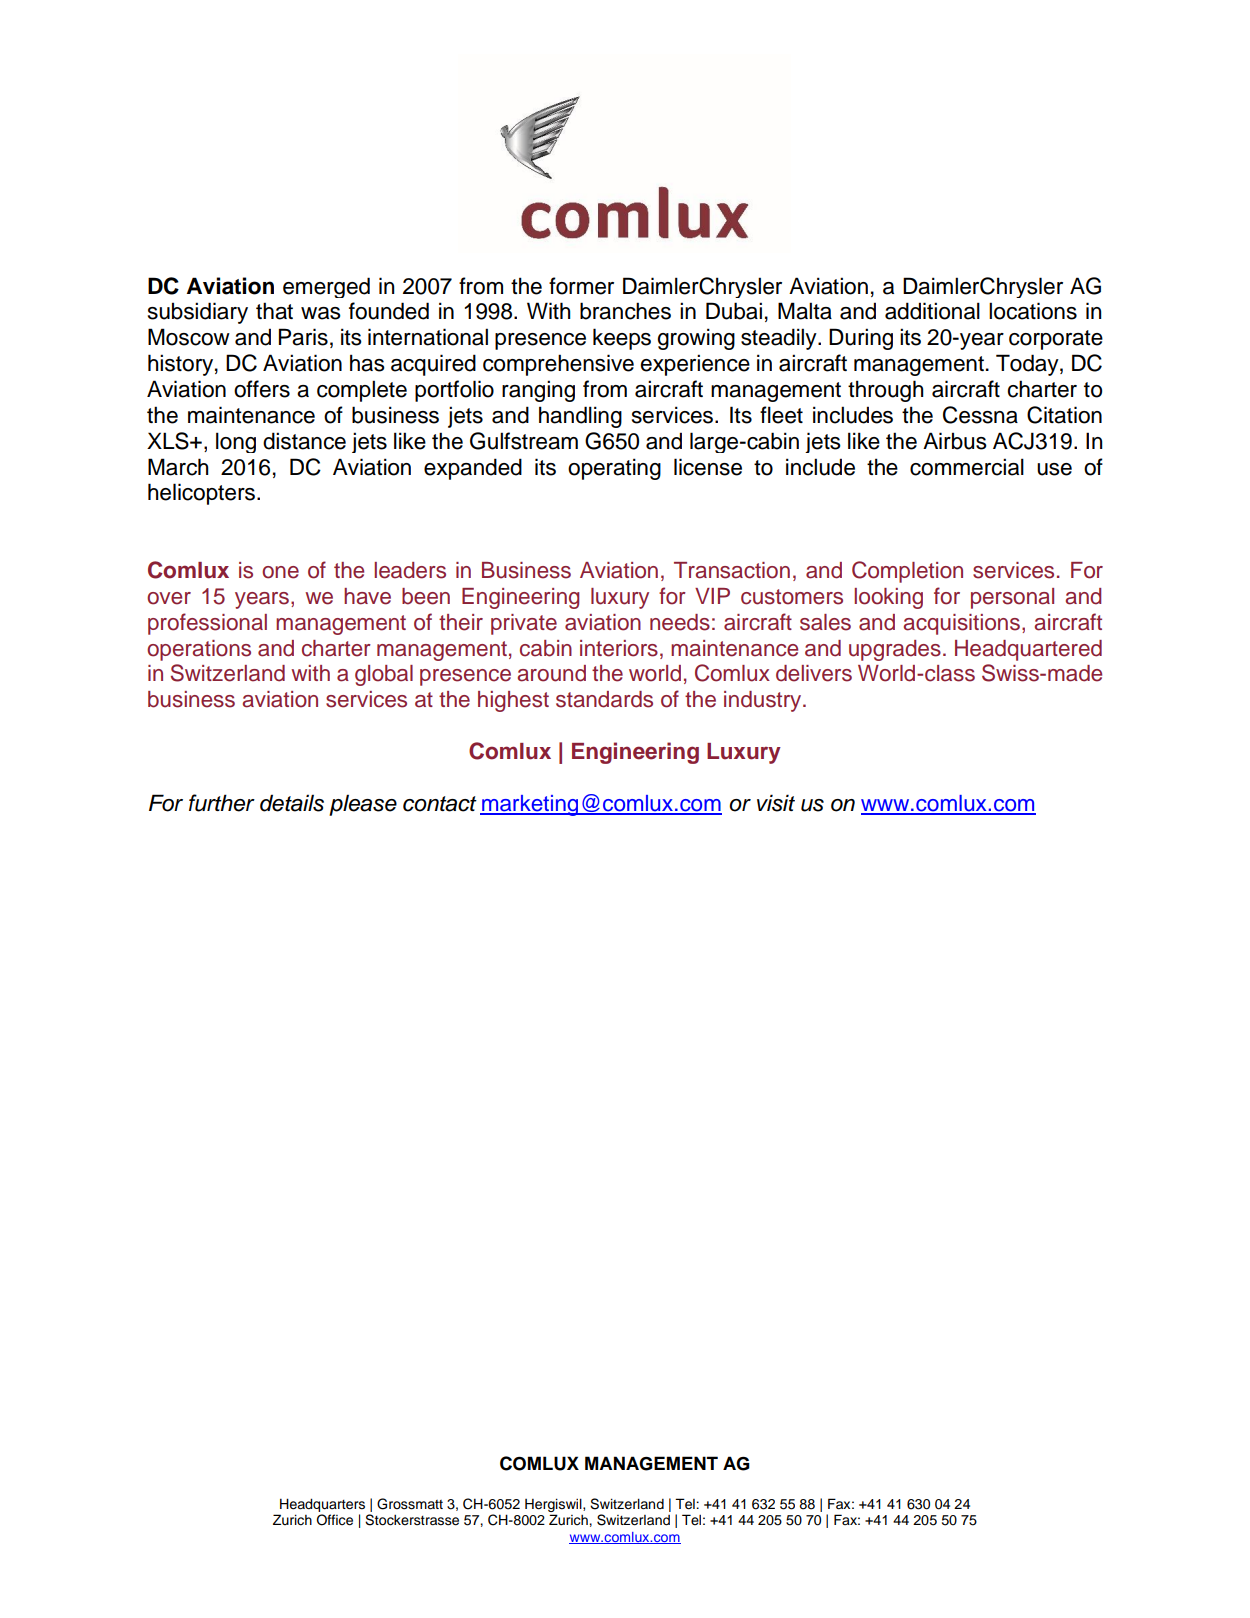 This screenshot has height=1618, width=1250. I want to click on details, so click(292, 803).
